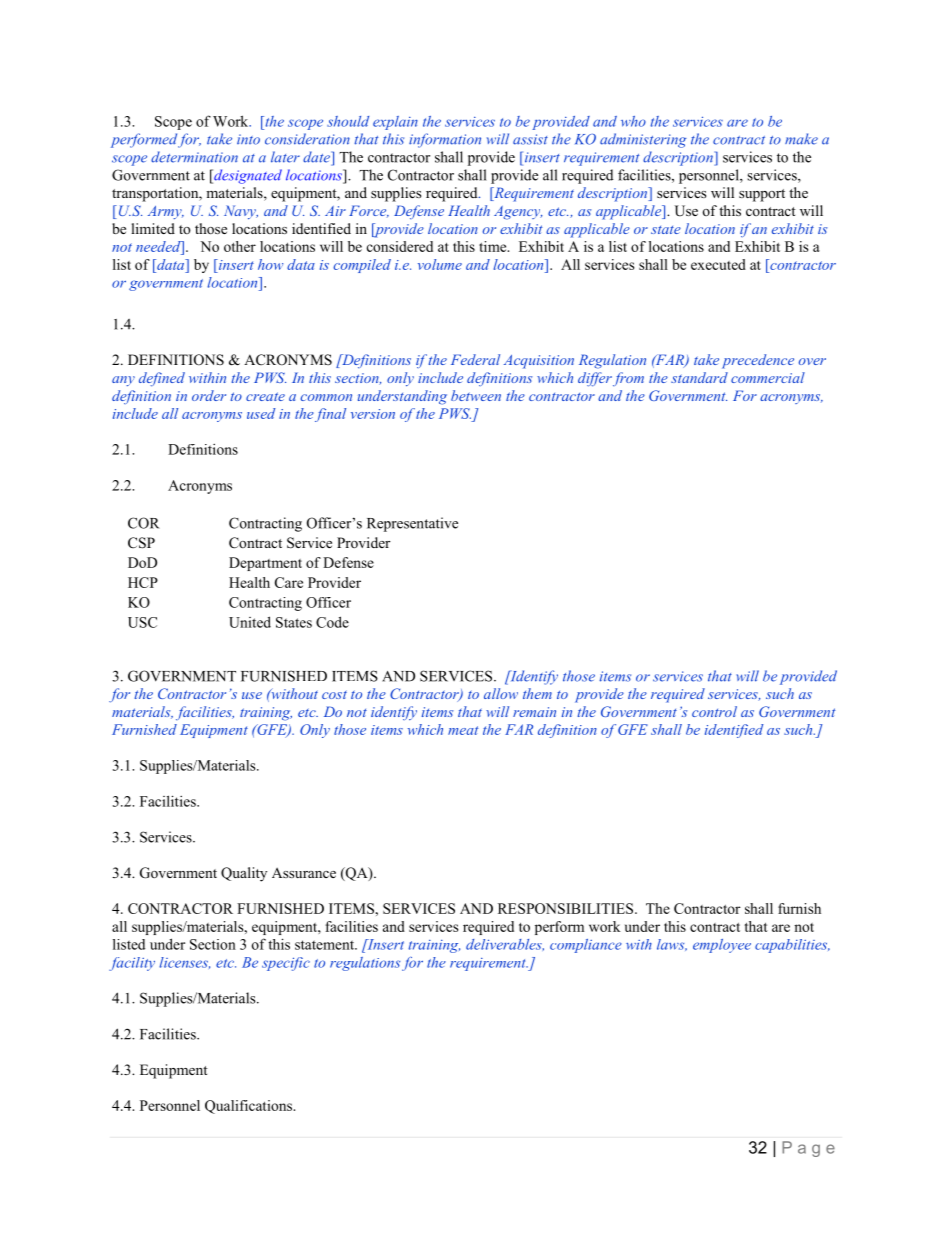  Describe the element at coordinates (501, 693) in the document. I see `allow` at that location.
